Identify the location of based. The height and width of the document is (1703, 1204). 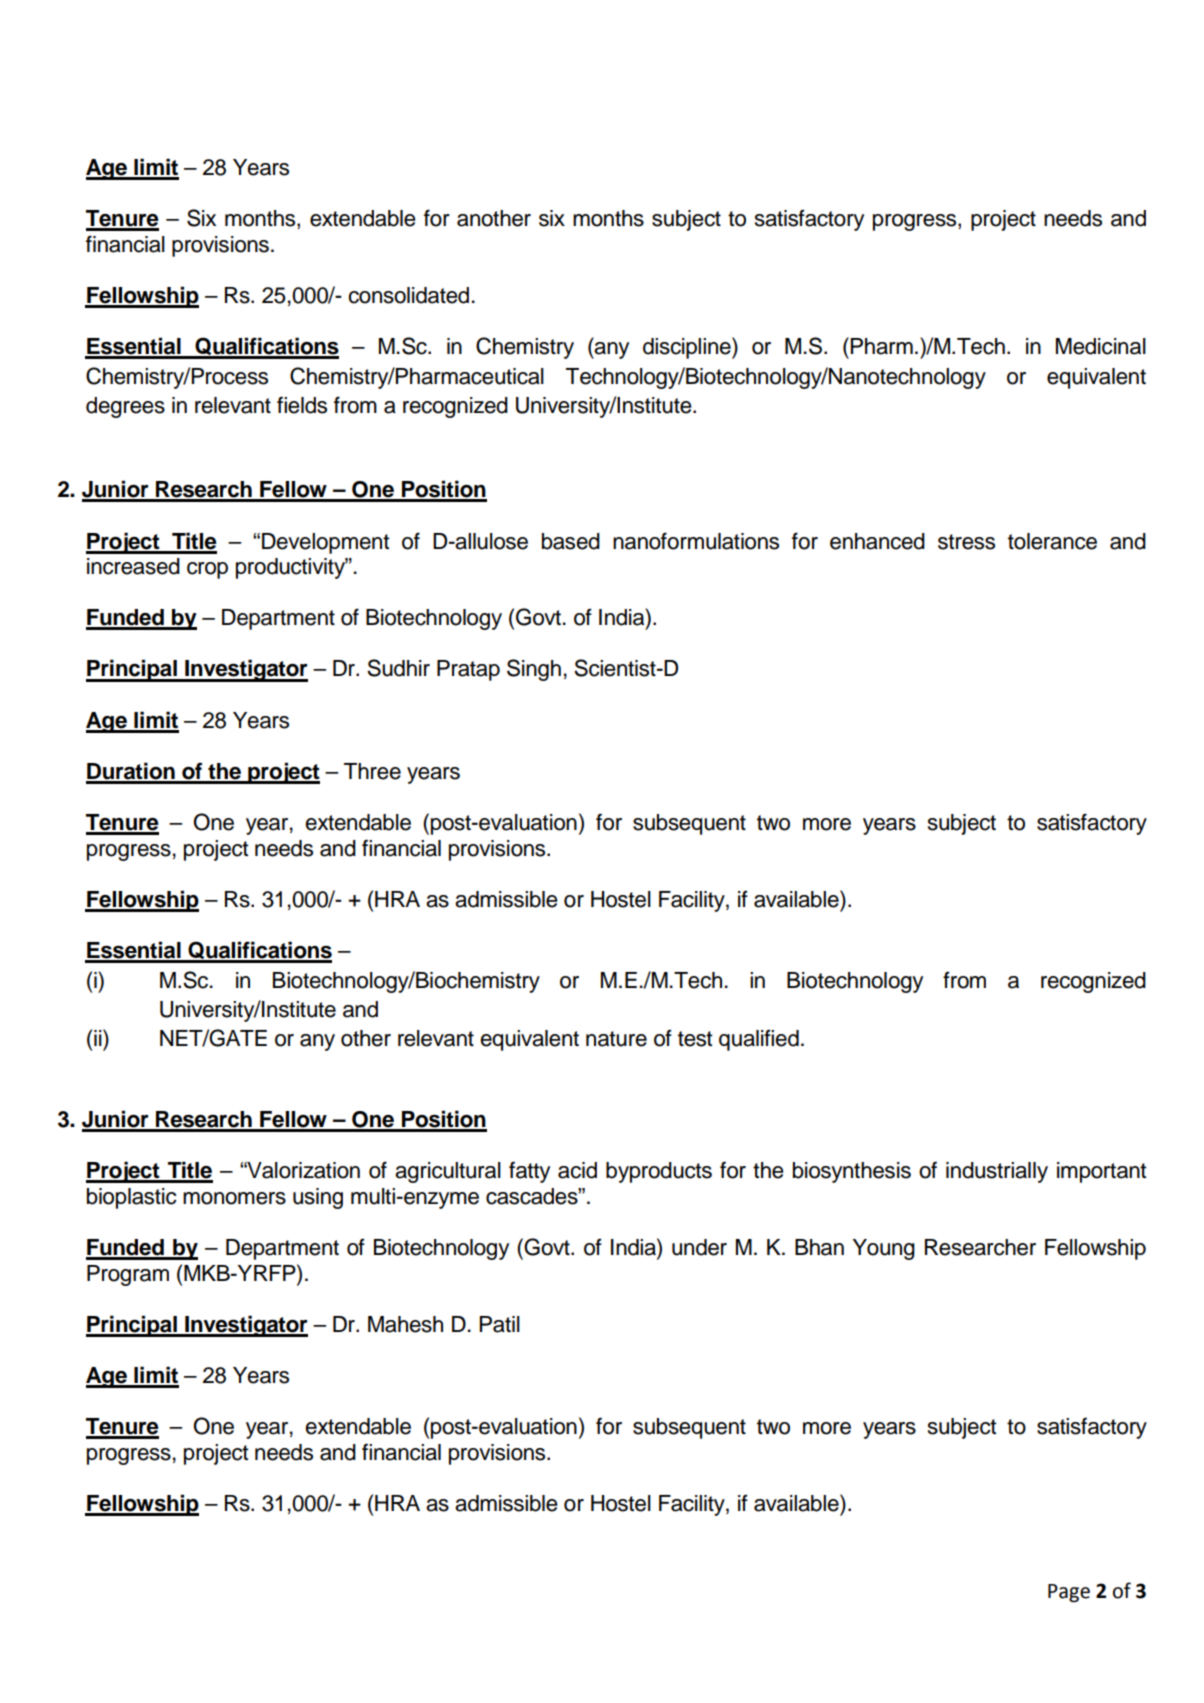
(571, 541).
